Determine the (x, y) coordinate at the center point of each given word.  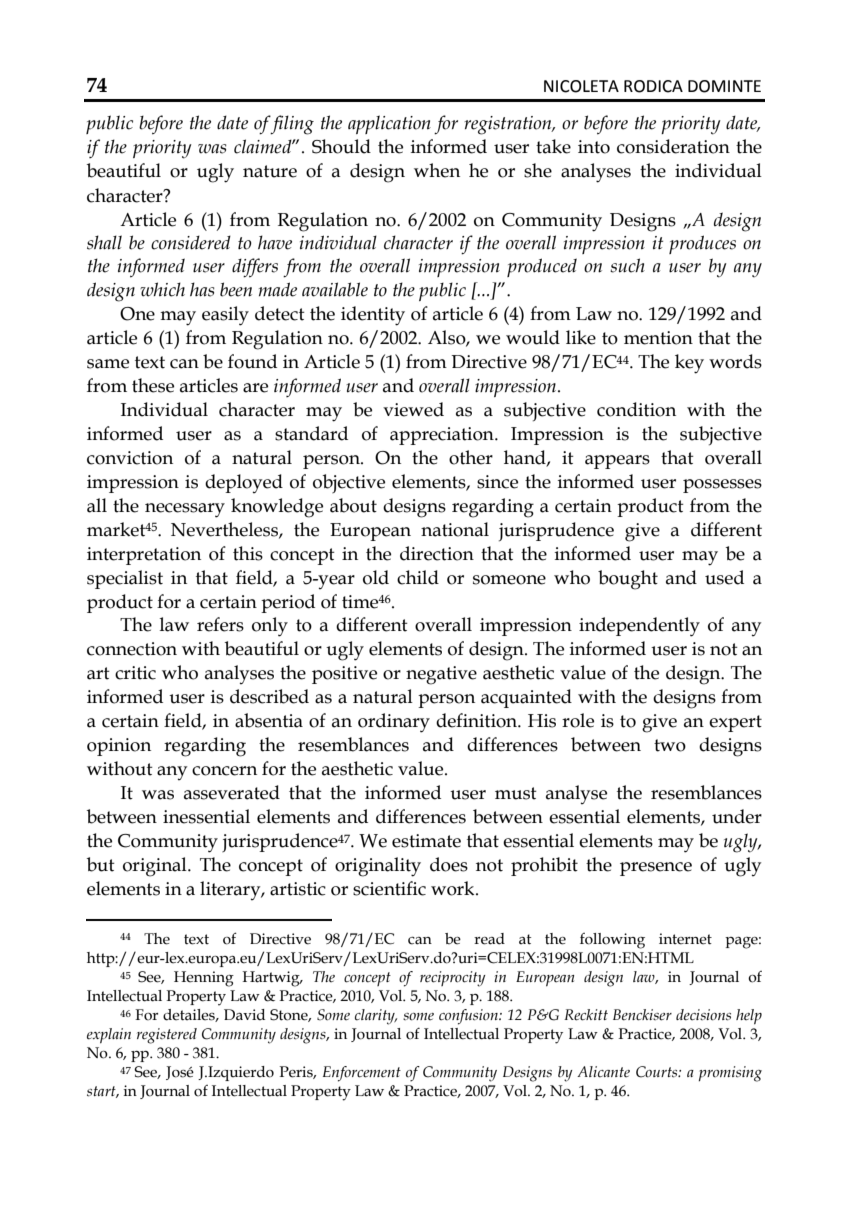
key (689, 364)
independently (639, 627)
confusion (469, 1017)
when (437, 170)
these (153, 385)
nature (270, 171)
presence (656, 869)
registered (167, 1036)
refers (220, 624)
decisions (703, 1015)
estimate (426, 841)
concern (224, 771)
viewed (413, 409)
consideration (673, 146)
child (418, 577)
